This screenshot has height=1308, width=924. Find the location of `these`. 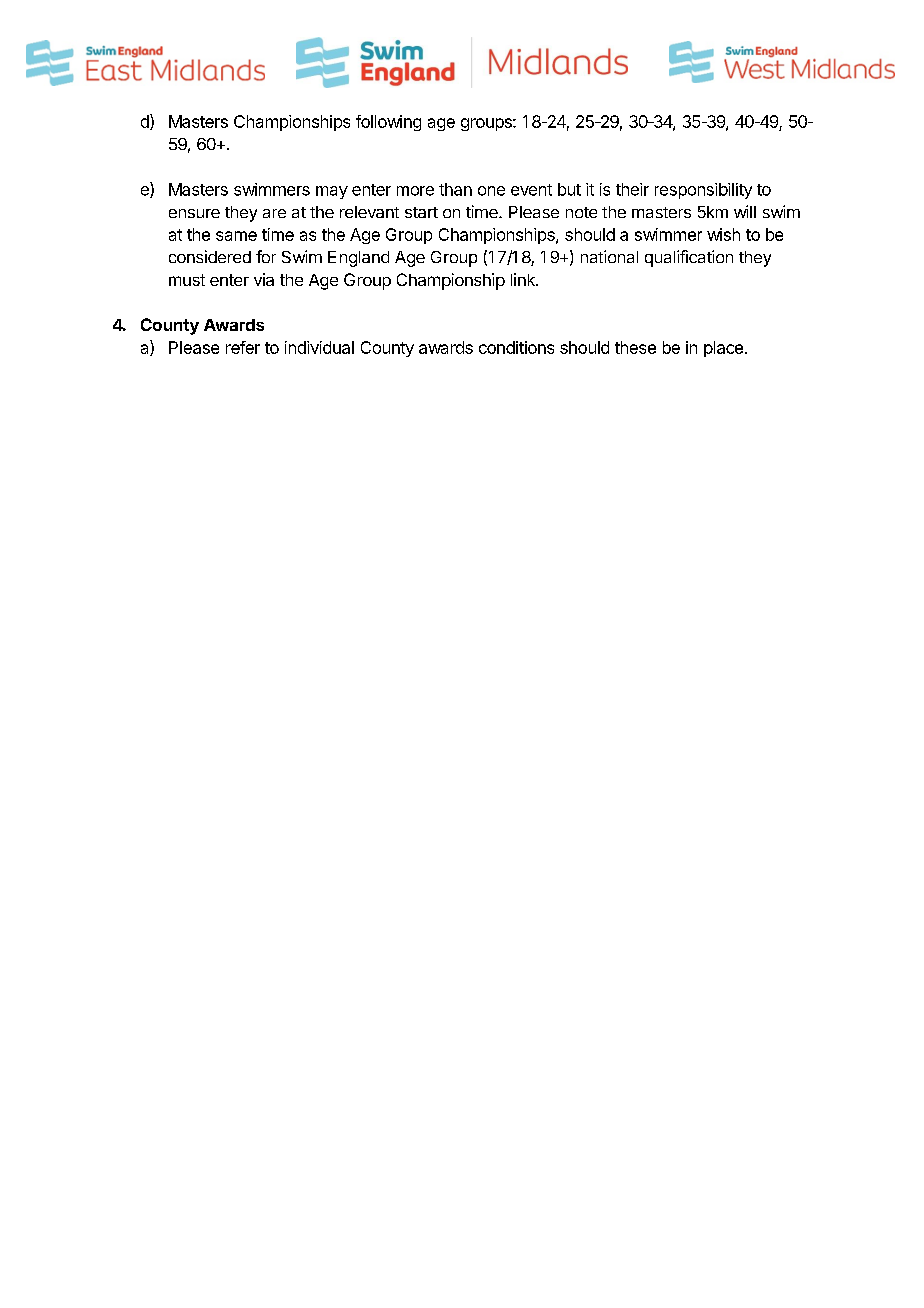

these is located at coordinates (635, 347).
